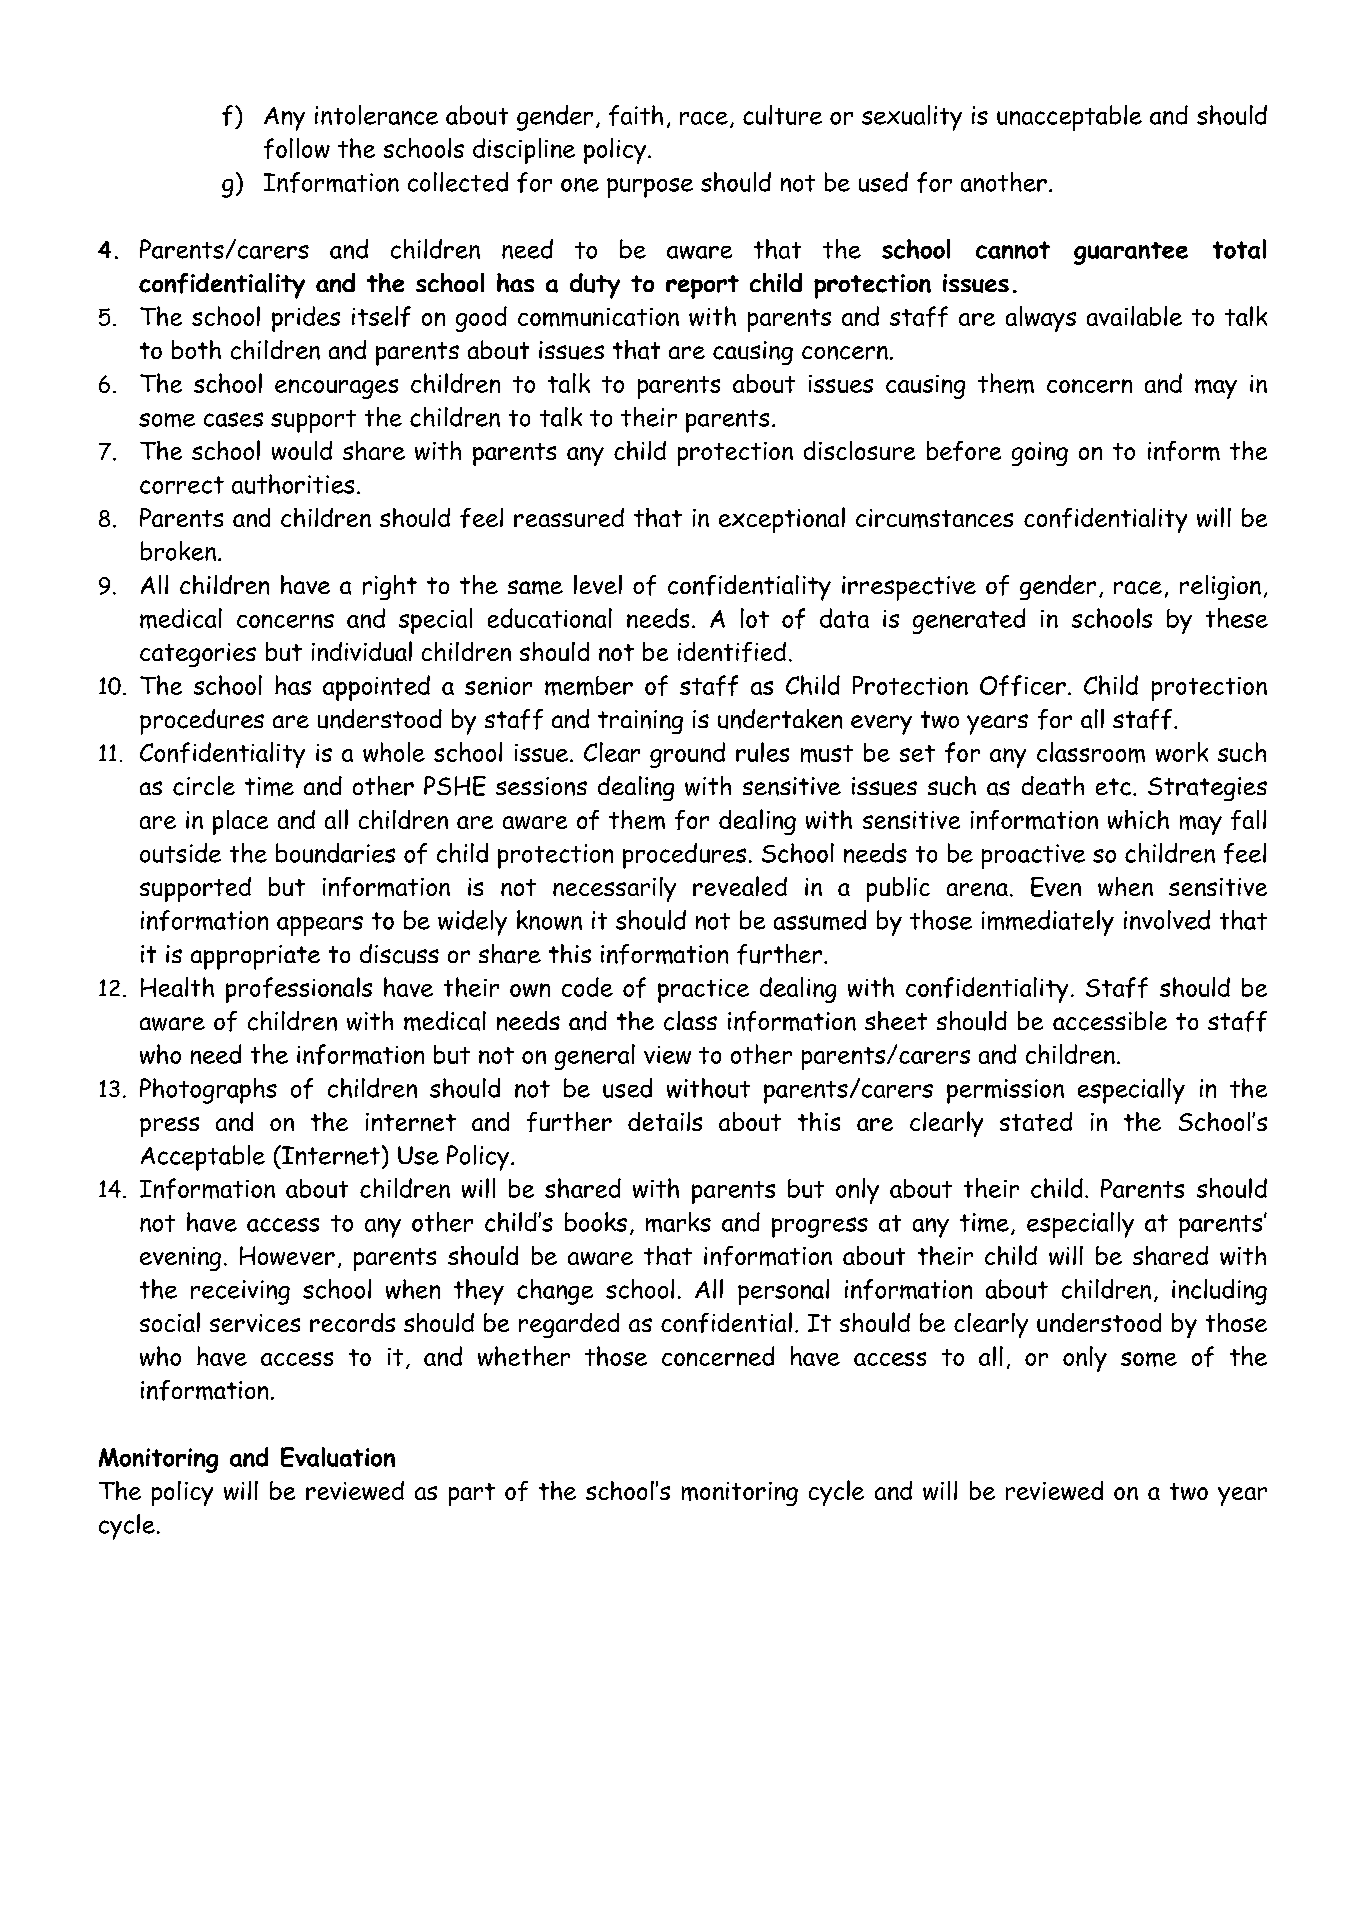 The width and height of the document is (1365, 1930). What do you see at coordinates (1219, 1292) in the document?
I see `including` at bounding box center [1219, 1292].
